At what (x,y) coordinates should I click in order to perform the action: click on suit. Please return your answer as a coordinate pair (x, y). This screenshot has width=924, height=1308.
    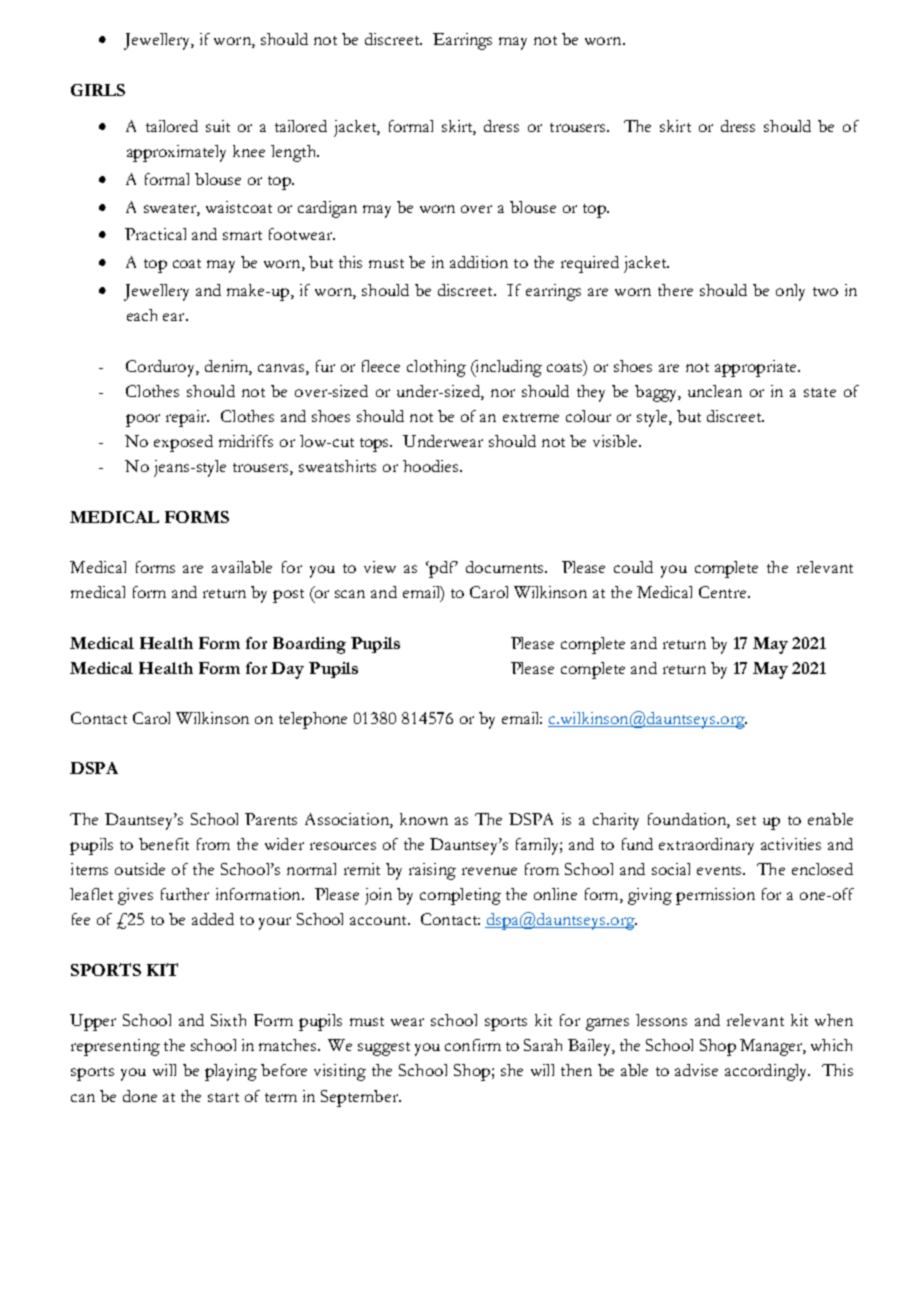
    Looking at the image, I should click on (218, 126).
